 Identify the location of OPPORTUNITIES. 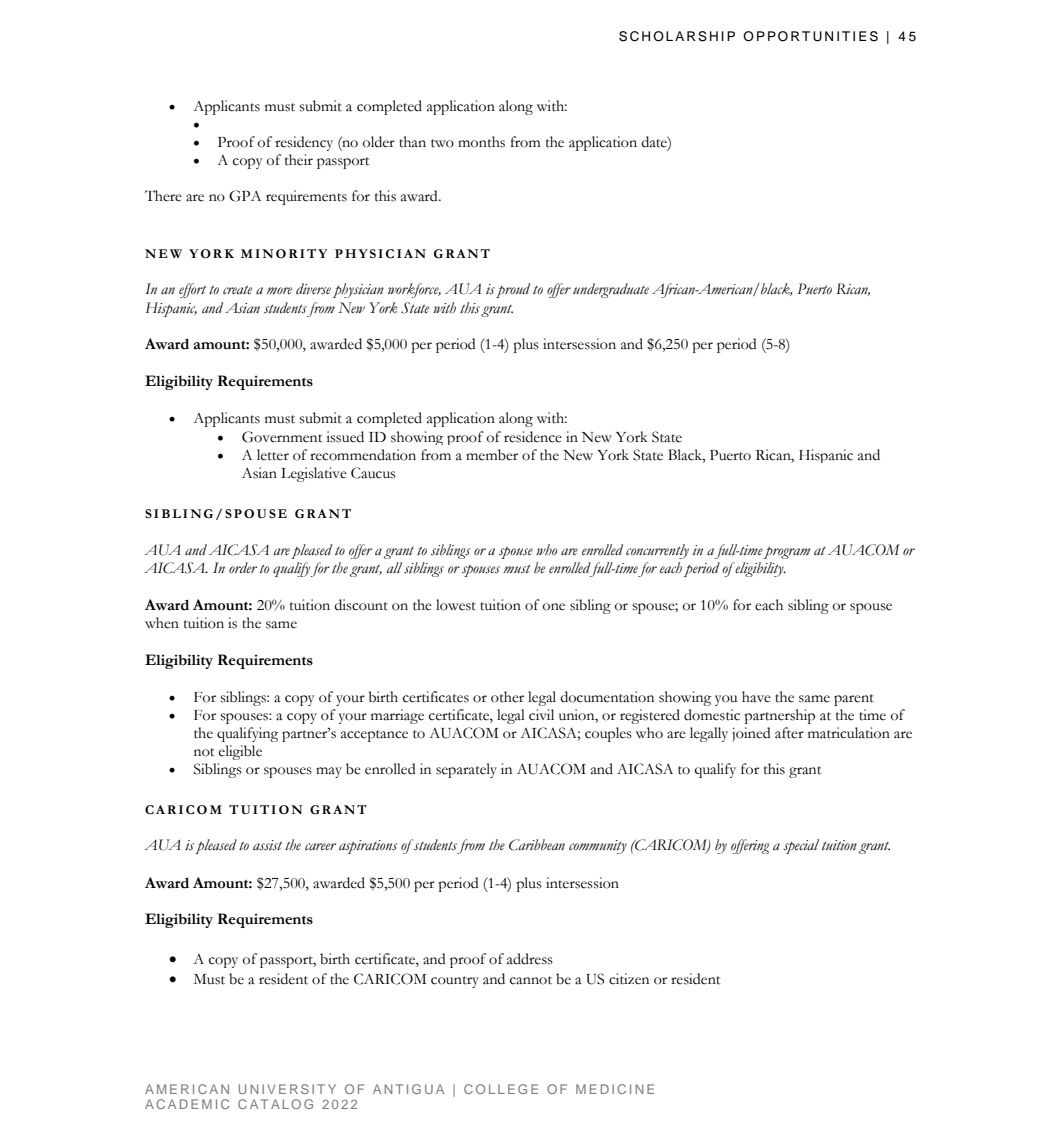
(810, 36).
